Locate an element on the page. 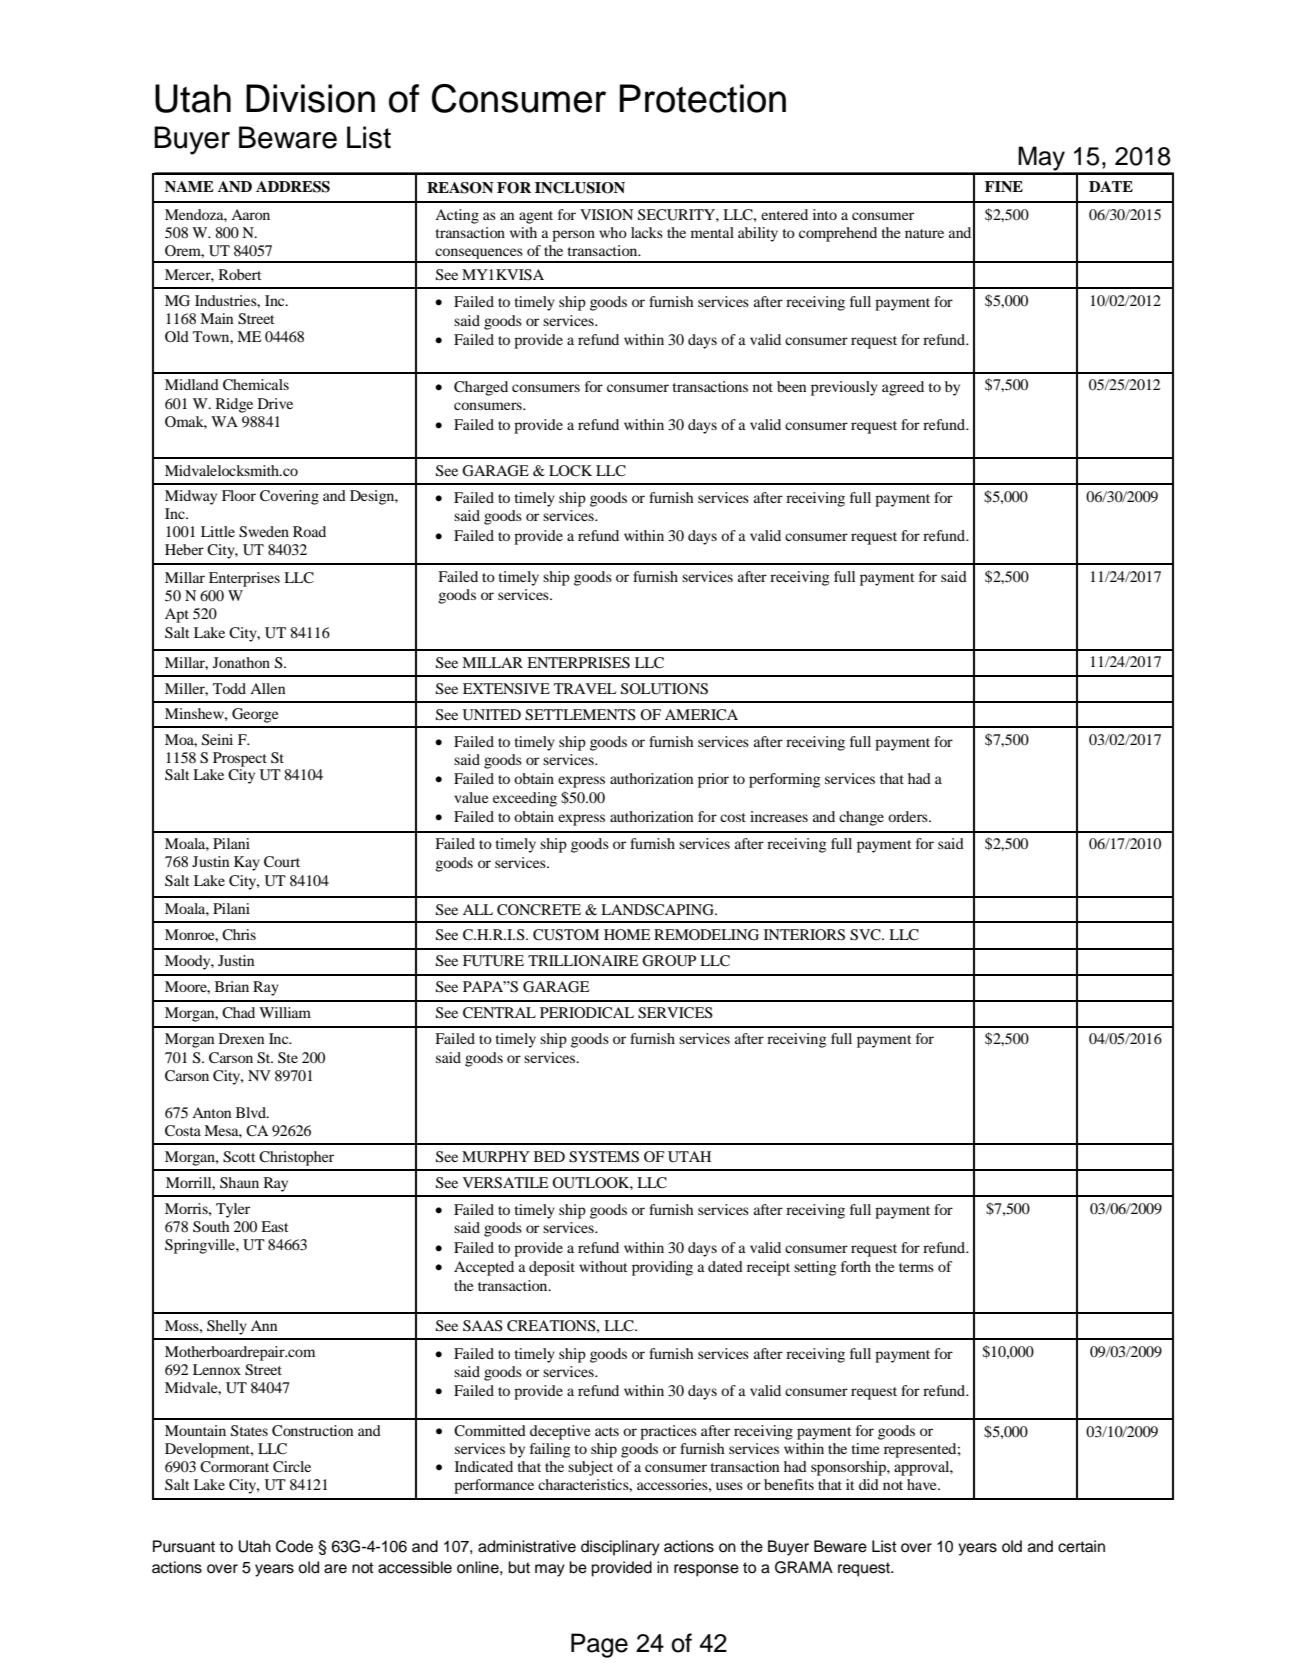 This page has width=1298, height=1680. LANDSCAPING is located at coordinates (658, 910).
